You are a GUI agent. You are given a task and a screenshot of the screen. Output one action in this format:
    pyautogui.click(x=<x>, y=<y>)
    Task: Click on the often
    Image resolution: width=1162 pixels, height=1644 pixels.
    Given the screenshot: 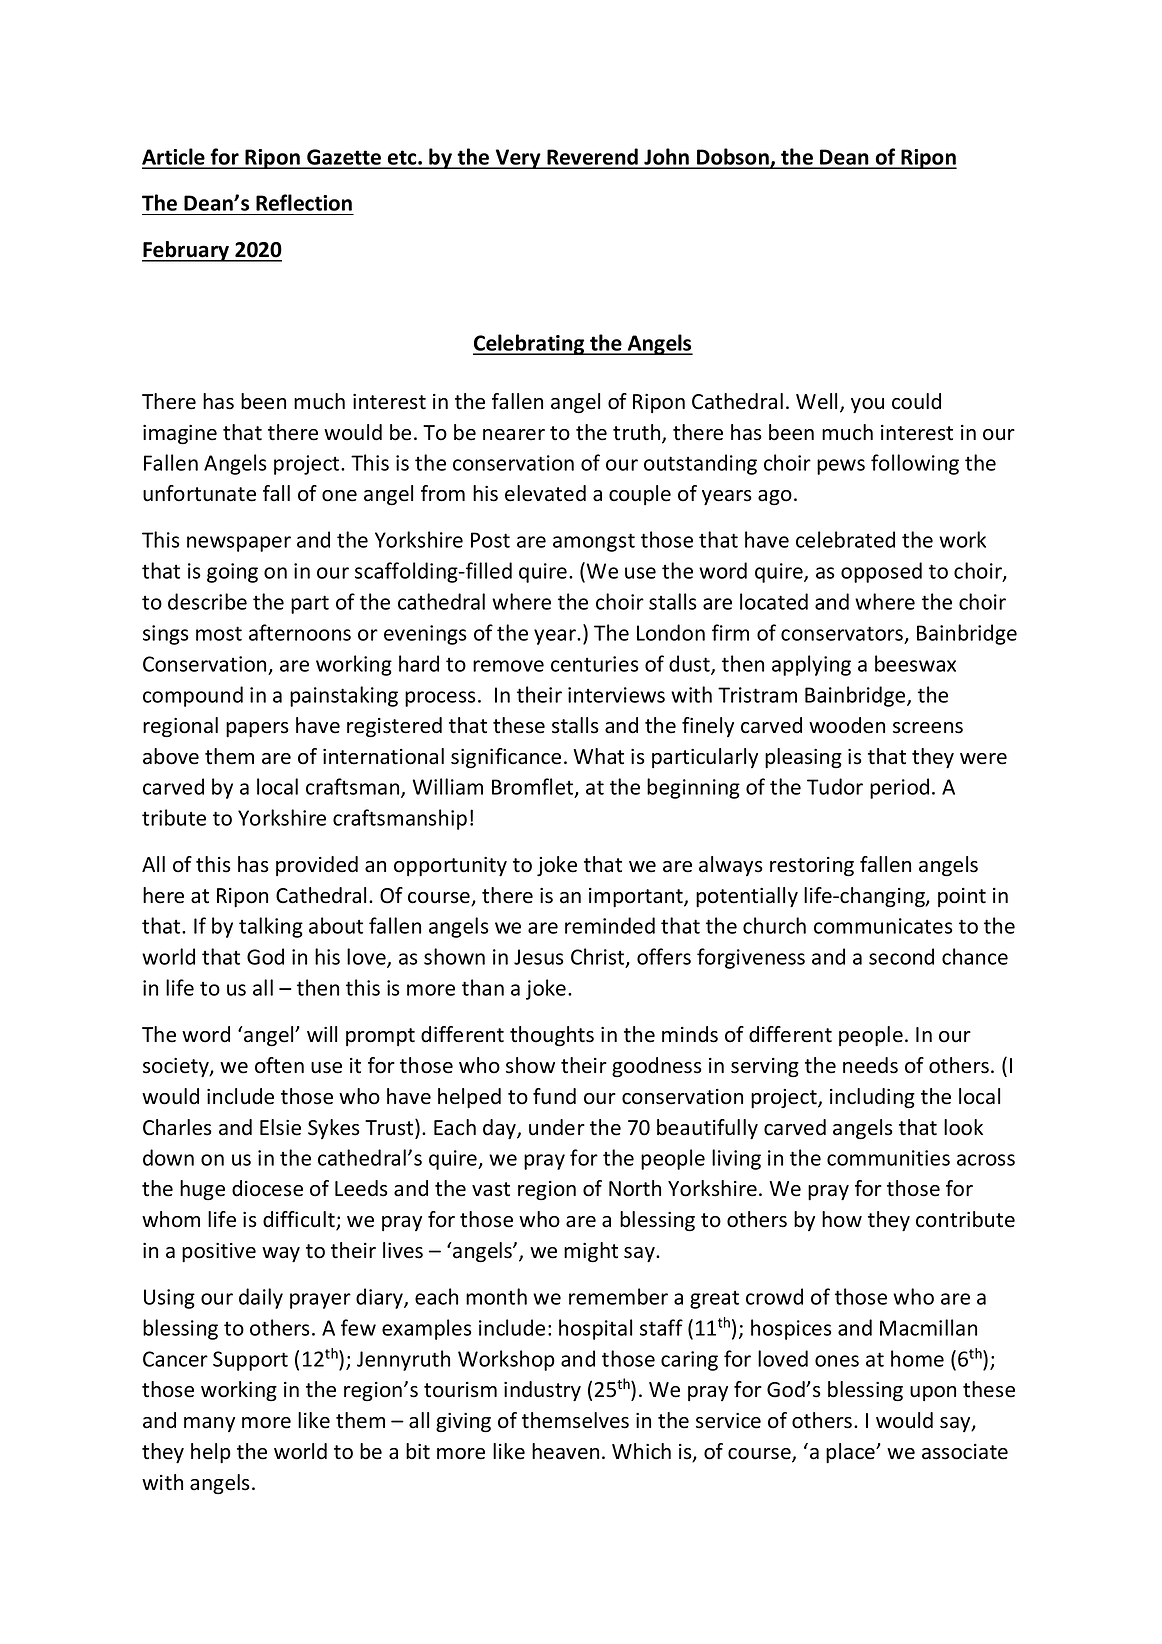 What is the action you would take?
    pyautogui.click(x=279, y=1065)
